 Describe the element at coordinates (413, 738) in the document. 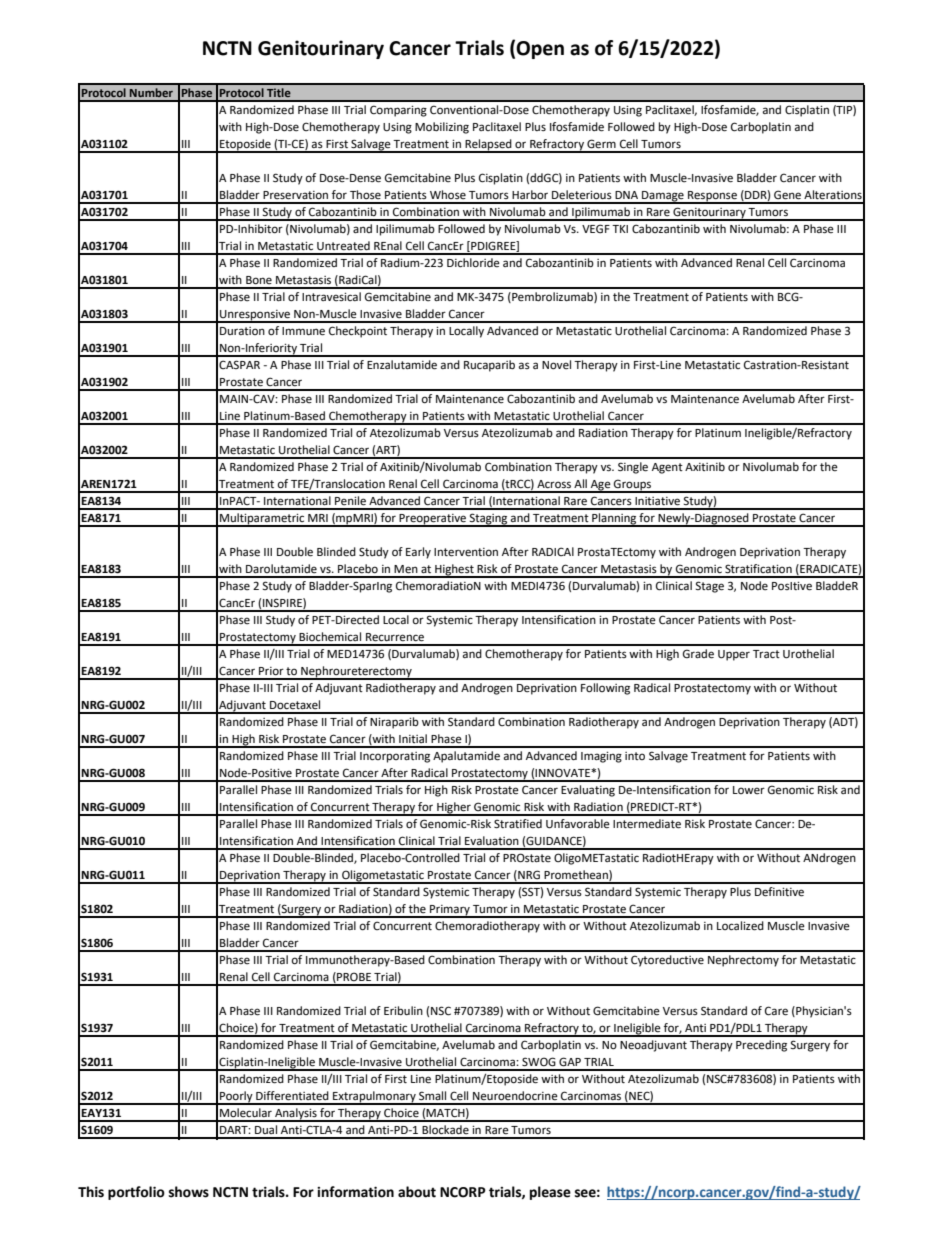

I see `Initial` at that location.
